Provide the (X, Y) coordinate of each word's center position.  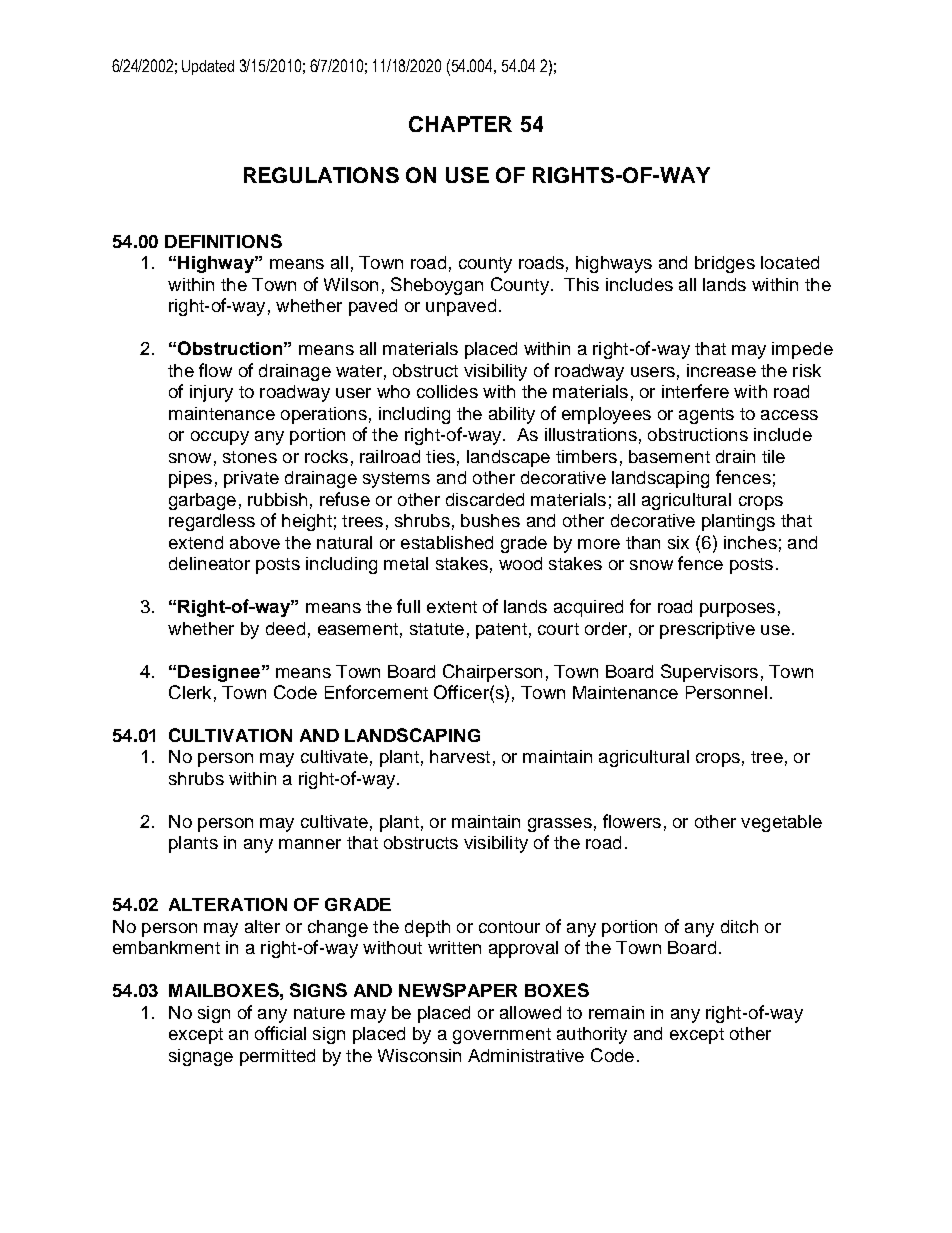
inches (750, 542)
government (502, 1036)
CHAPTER (460, 124)
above (255, 542)
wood (520, 563)
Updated (208, 67)
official (280, 1033)
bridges (725, 264)
